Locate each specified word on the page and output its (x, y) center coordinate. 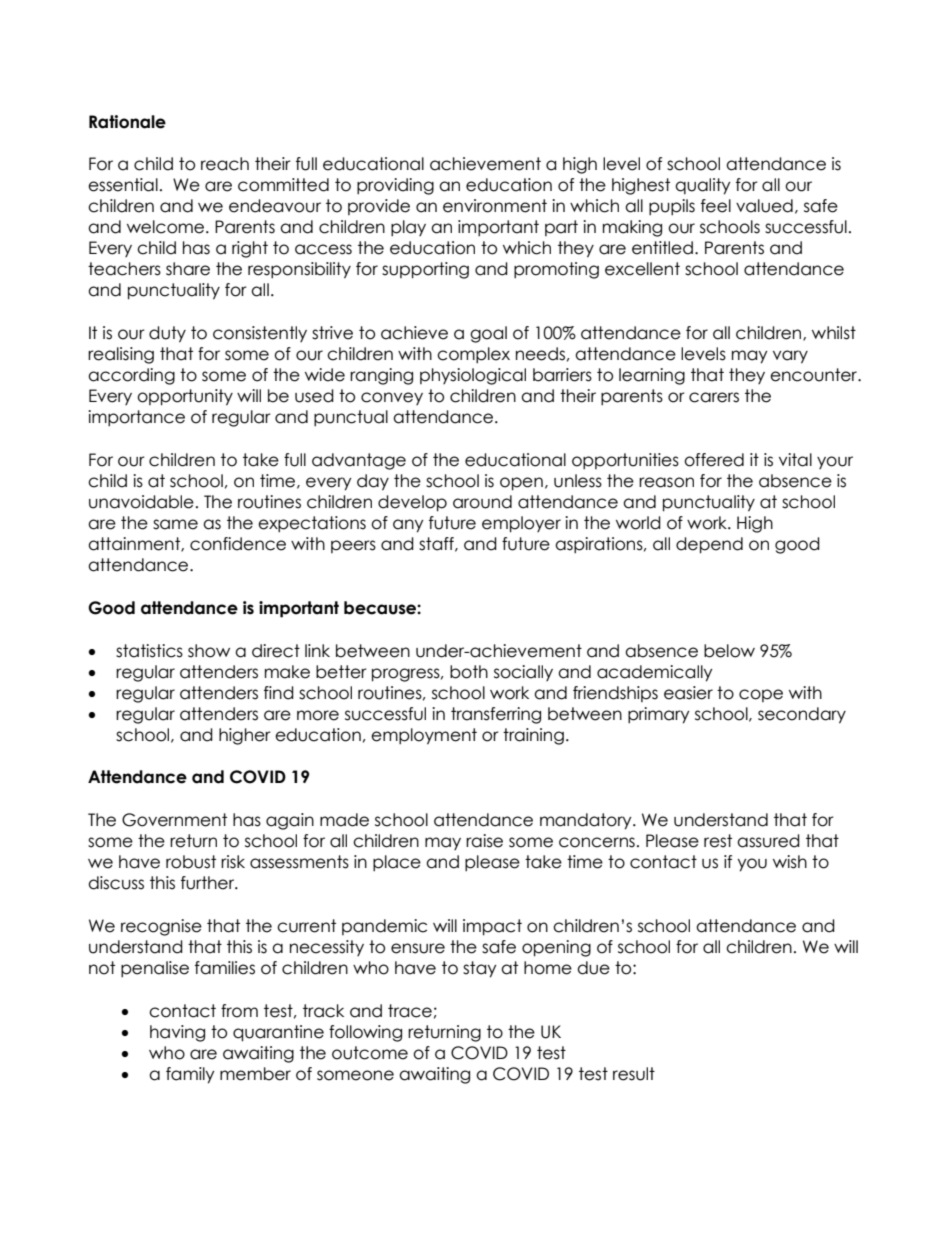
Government (174, 820)
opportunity (185, 397)
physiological (473, 376)
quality (703, 186)
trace (410, 1011)
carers (714, 397)
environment (495, 206)
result (634, 1074)
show (209, 651)
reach (225, 164)
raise (484, 841)
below (729, 651)
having (177, 1033)
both (469, 672)
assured (768, 841)
